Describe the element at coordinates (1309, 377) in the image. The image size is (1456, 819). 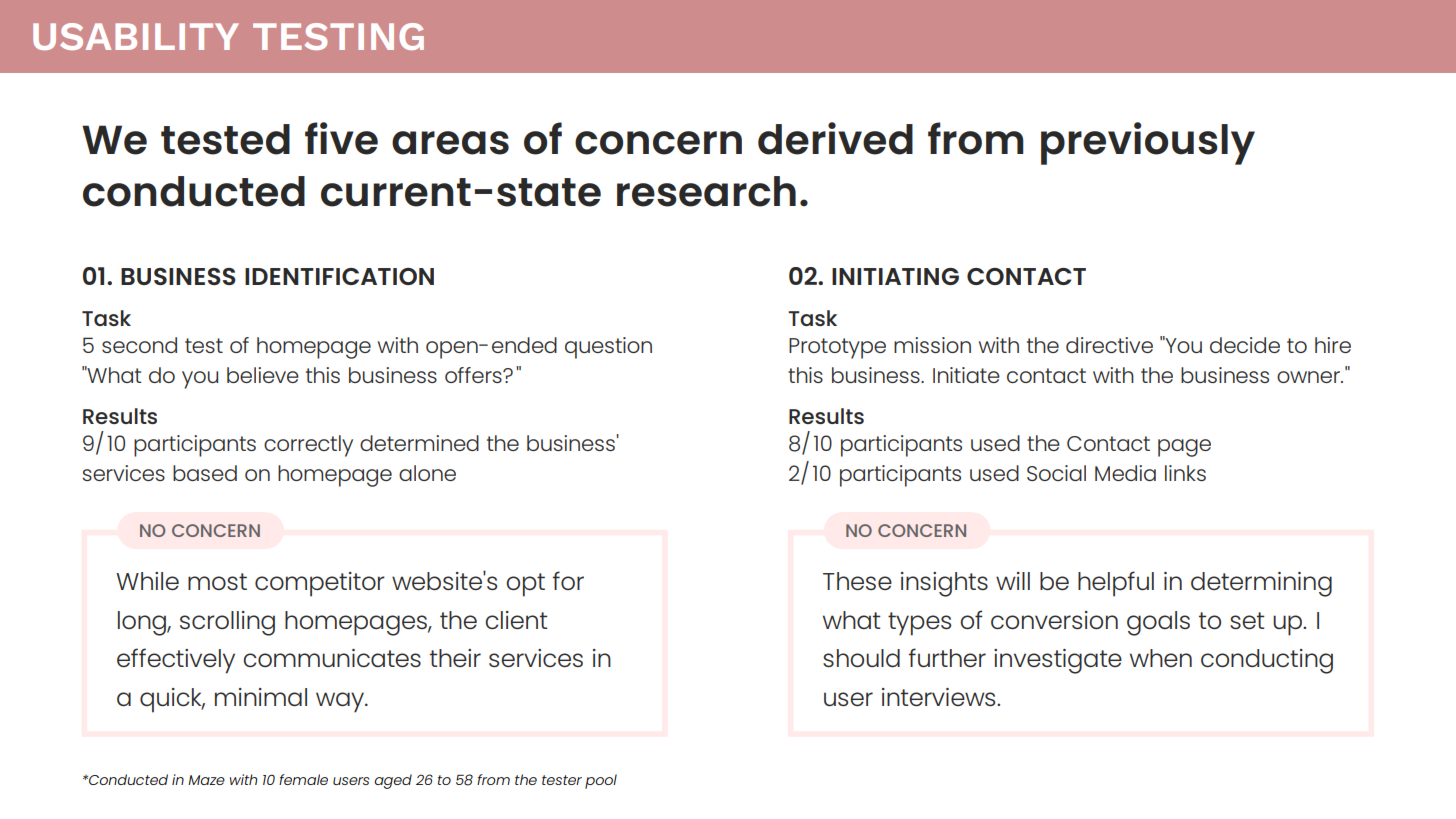
I see `owner` at that location.
